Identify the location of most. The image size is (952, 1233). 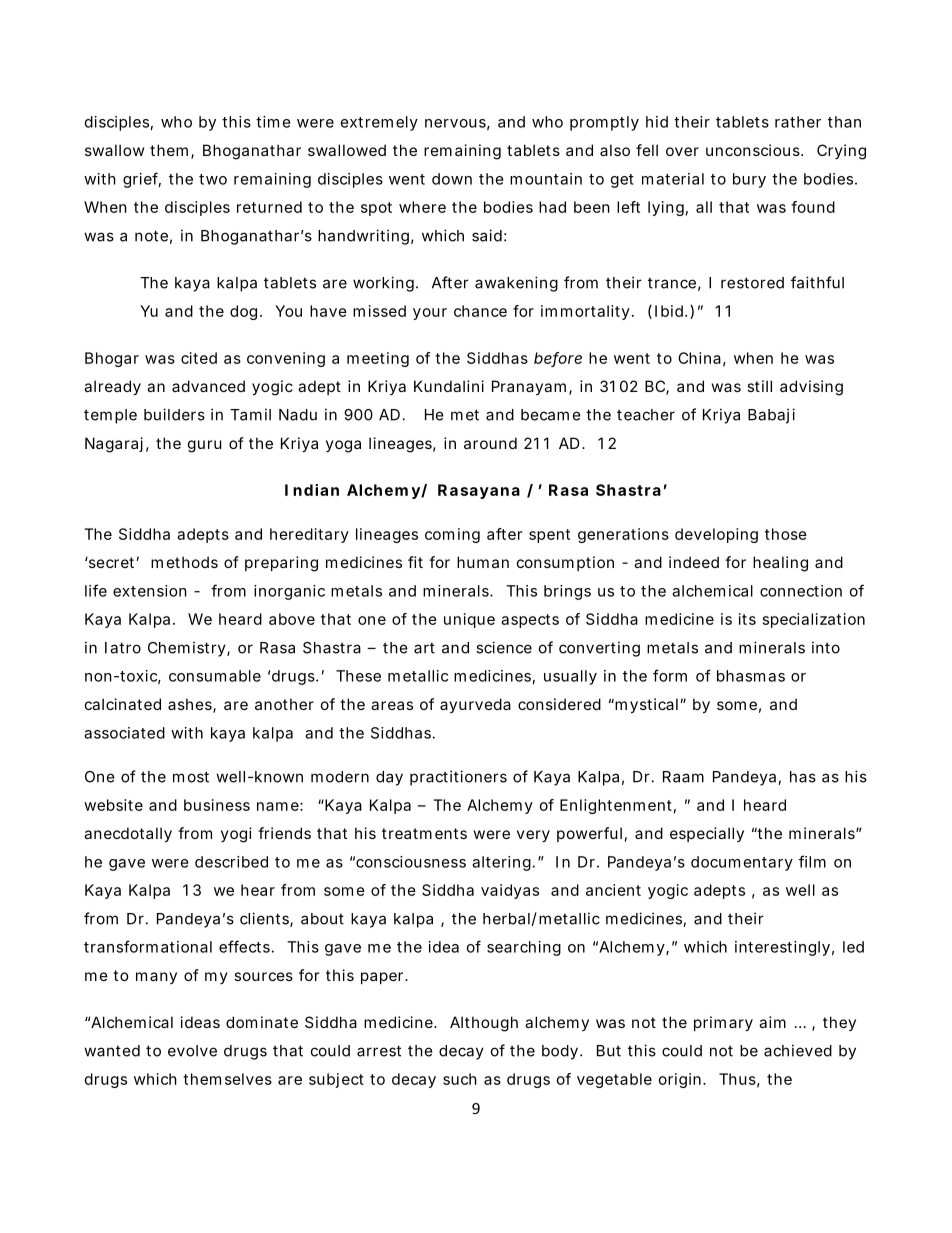
(191, 777).
